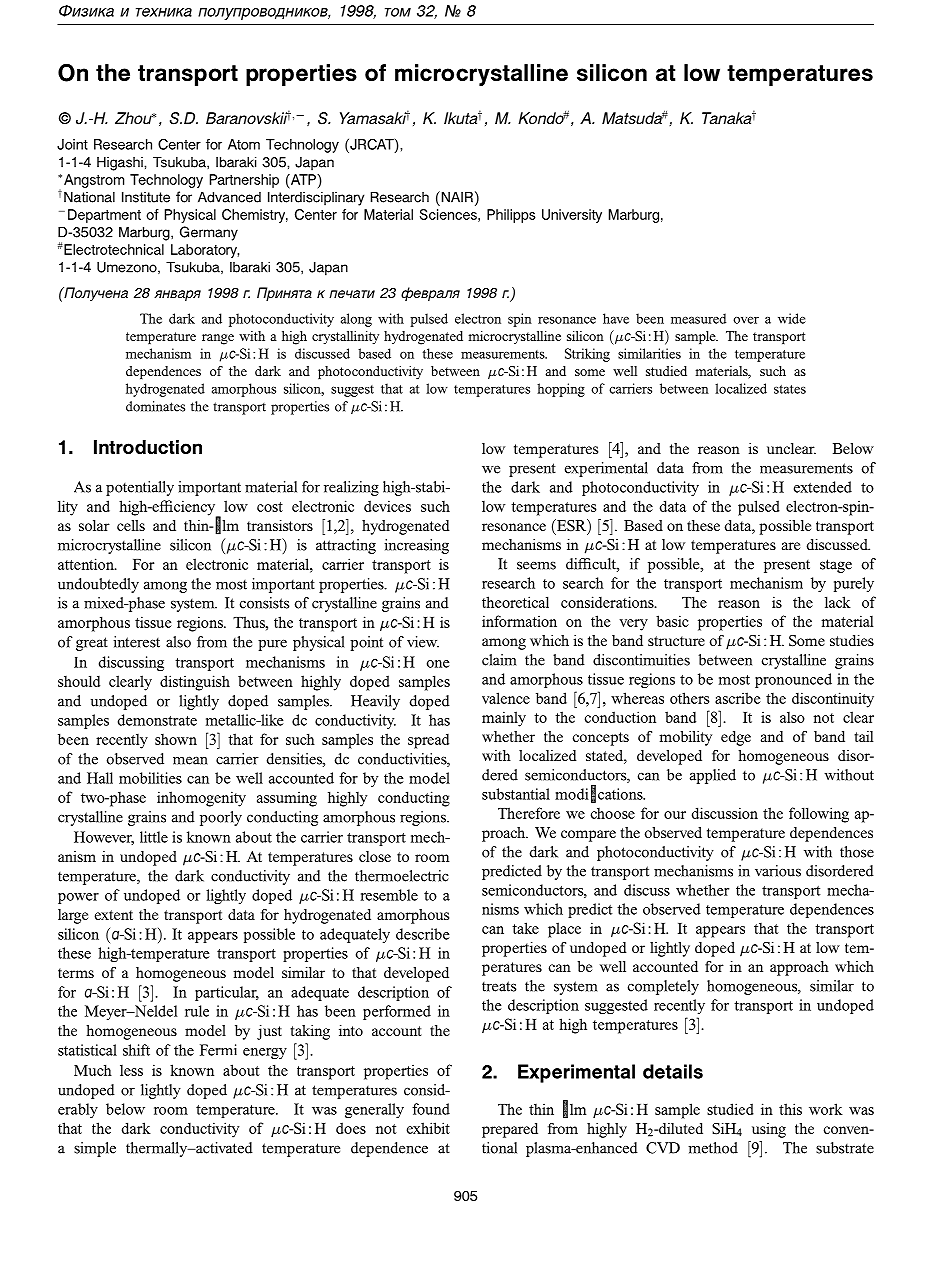  Describe the element at coordinates (136, 642) in the page. I see `interest` at that location.
